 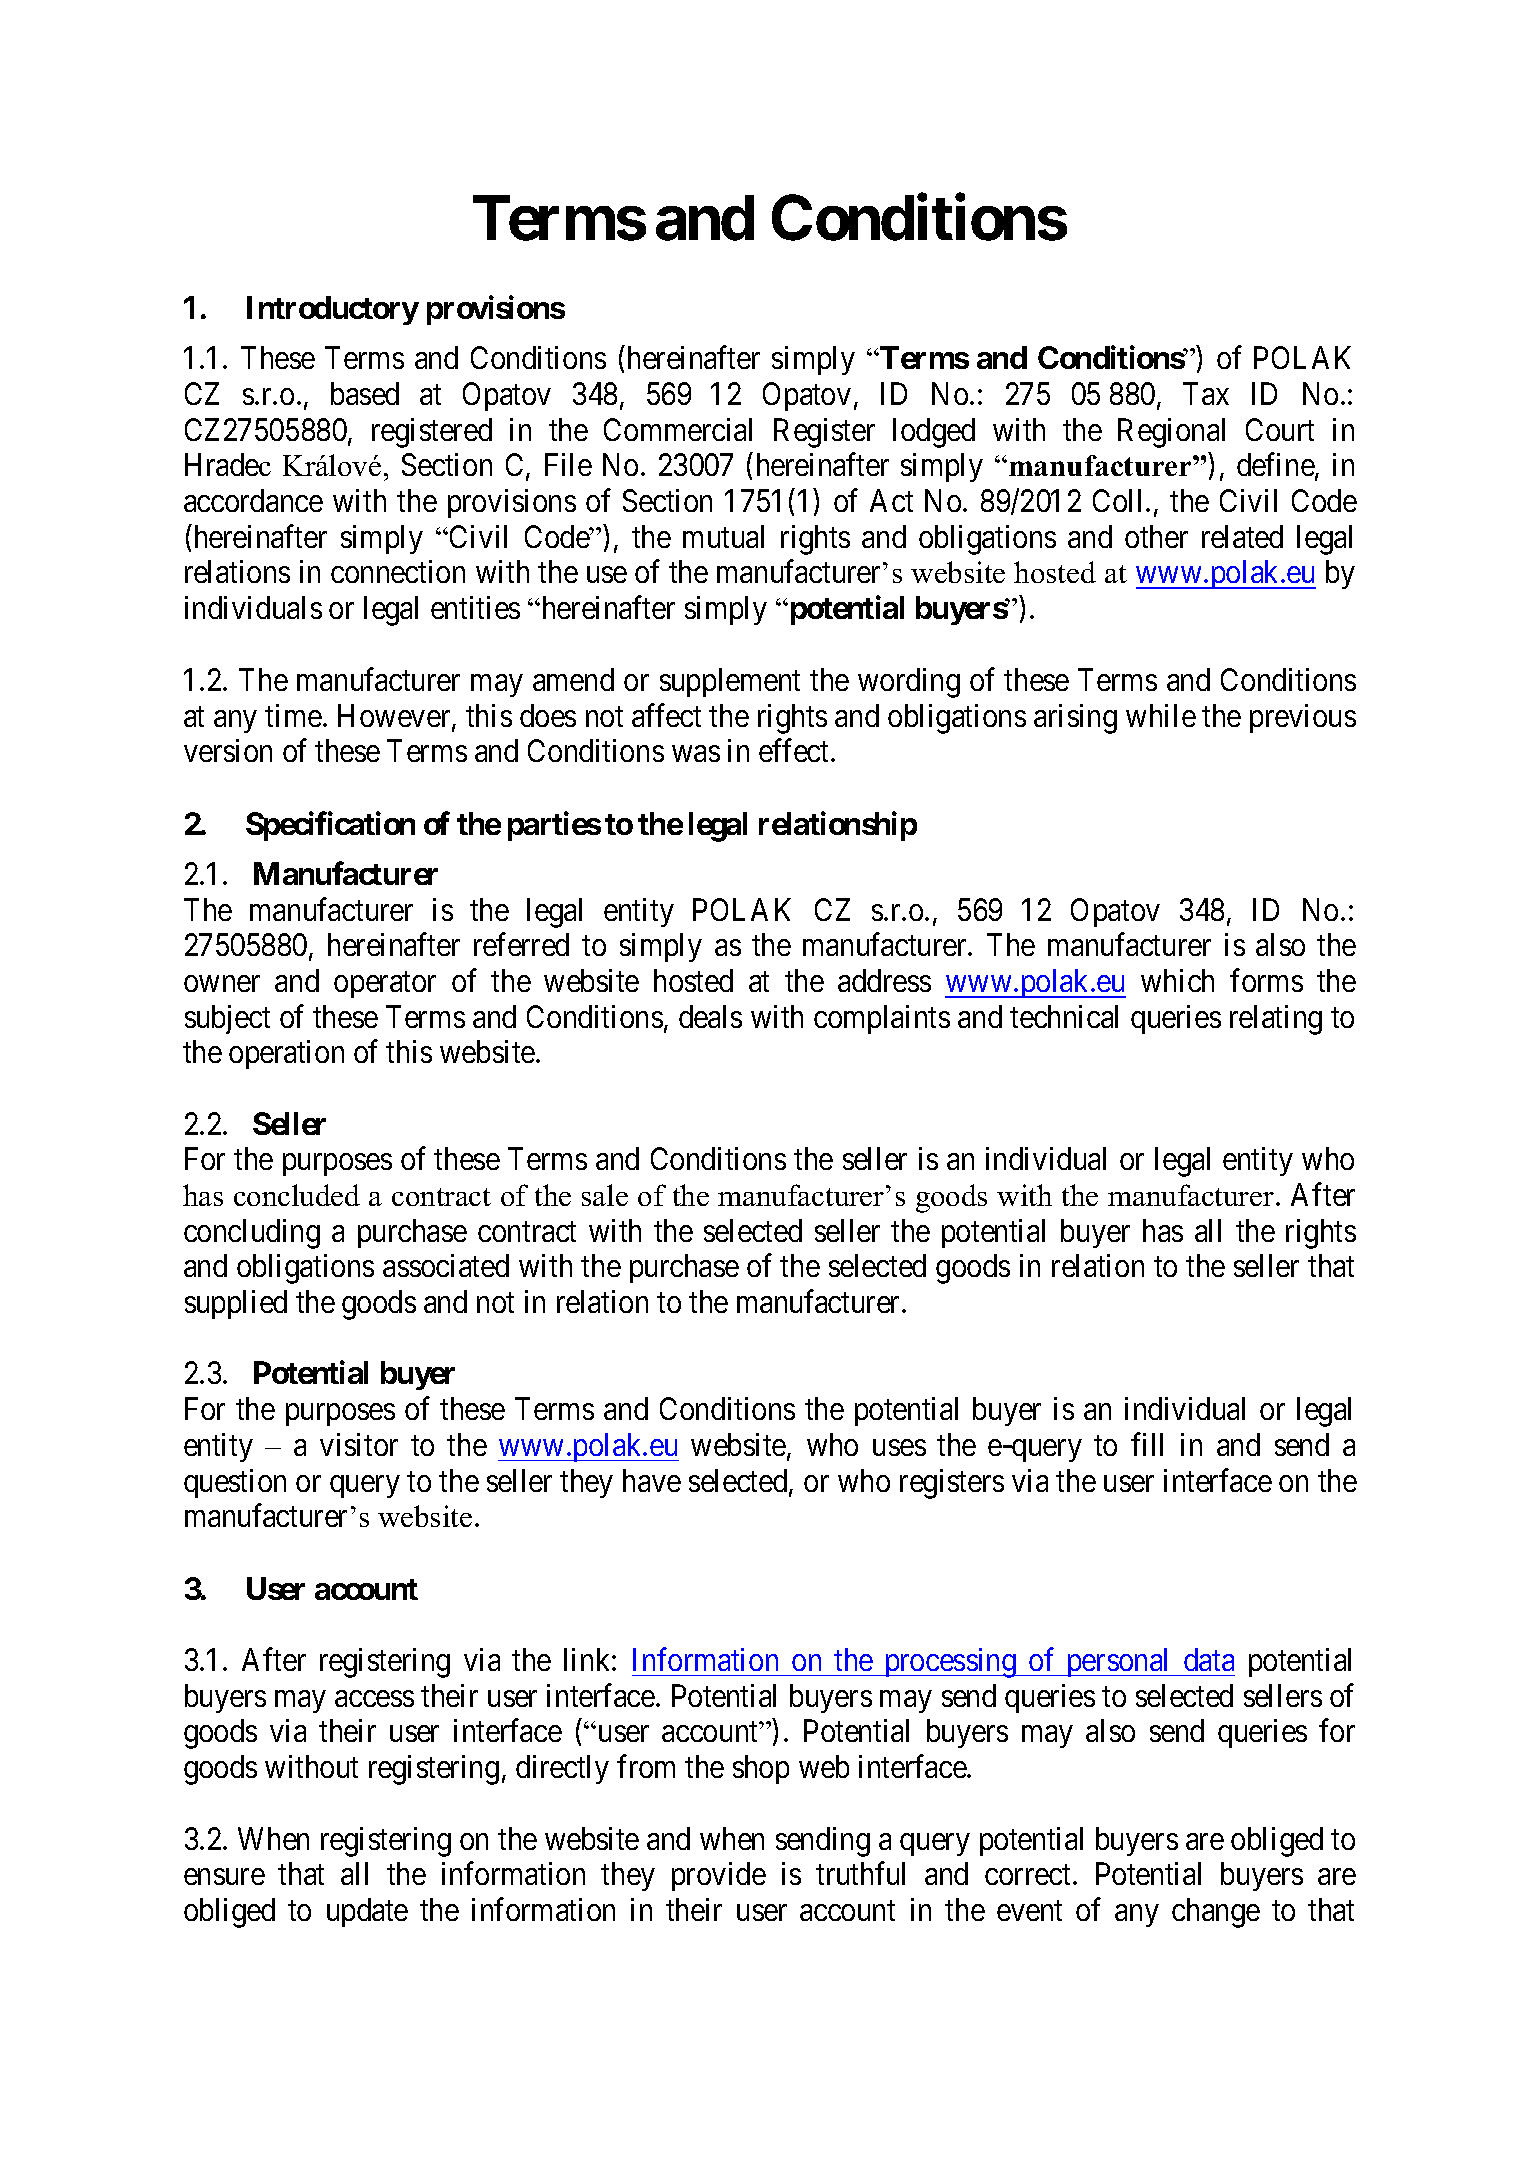 What do you see at coordinates (1147, 1444) in the document?
I see `fill` at bounding box center [1147, 1444].
